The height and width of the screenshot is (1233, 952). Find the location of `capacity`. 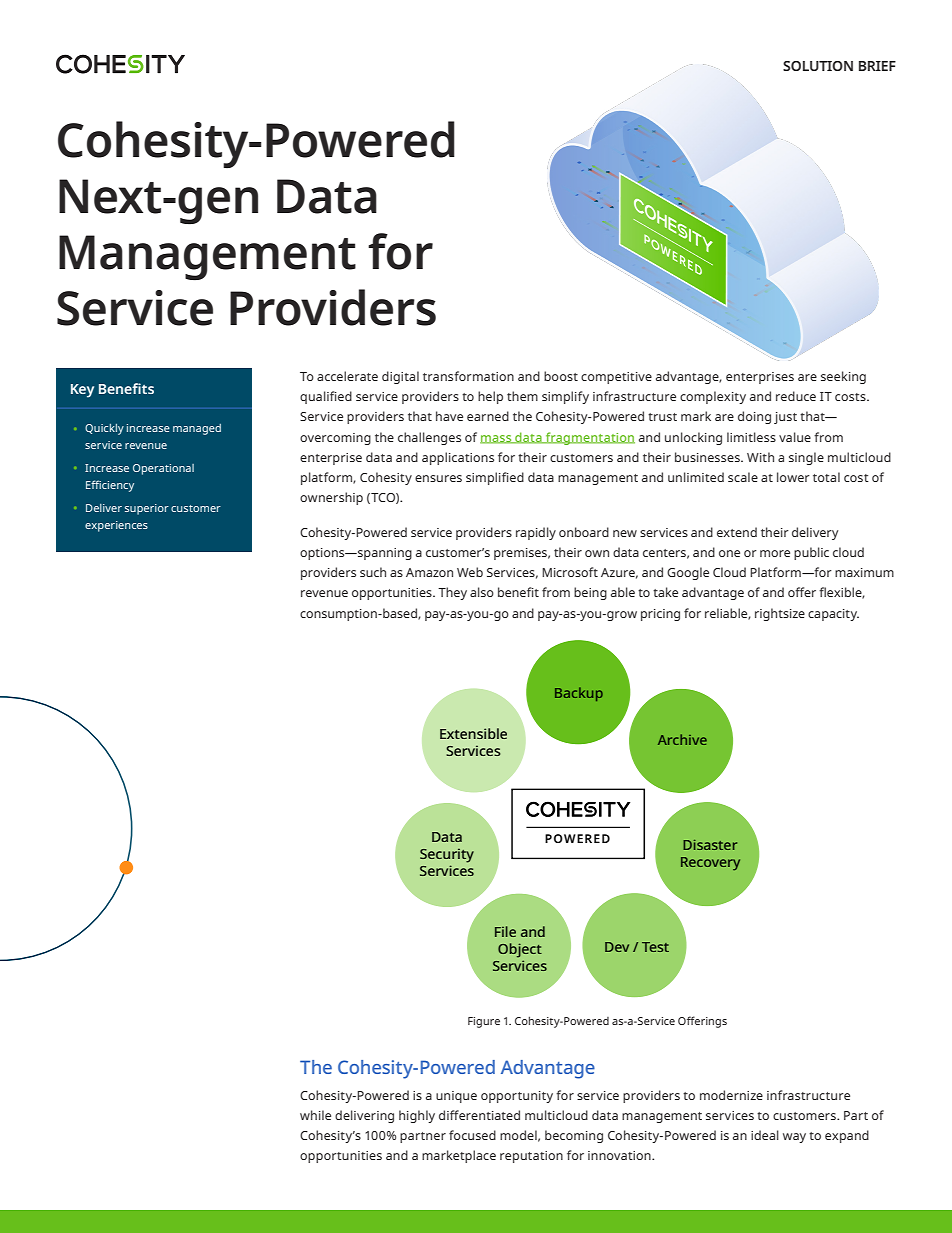

capacity is located at coordinates (833, 615).
